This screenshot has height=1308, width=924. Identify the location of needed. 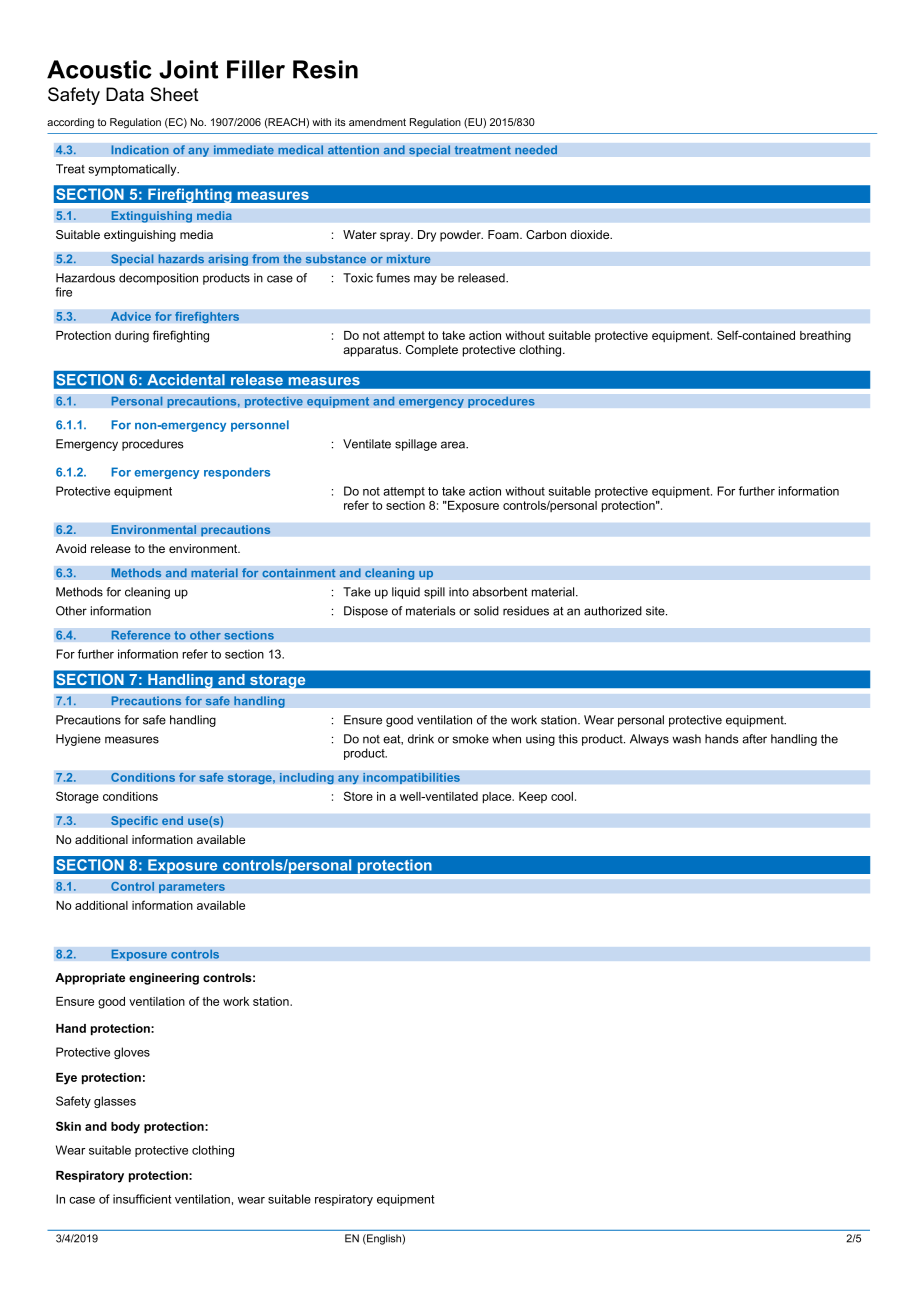
(536, 150).
